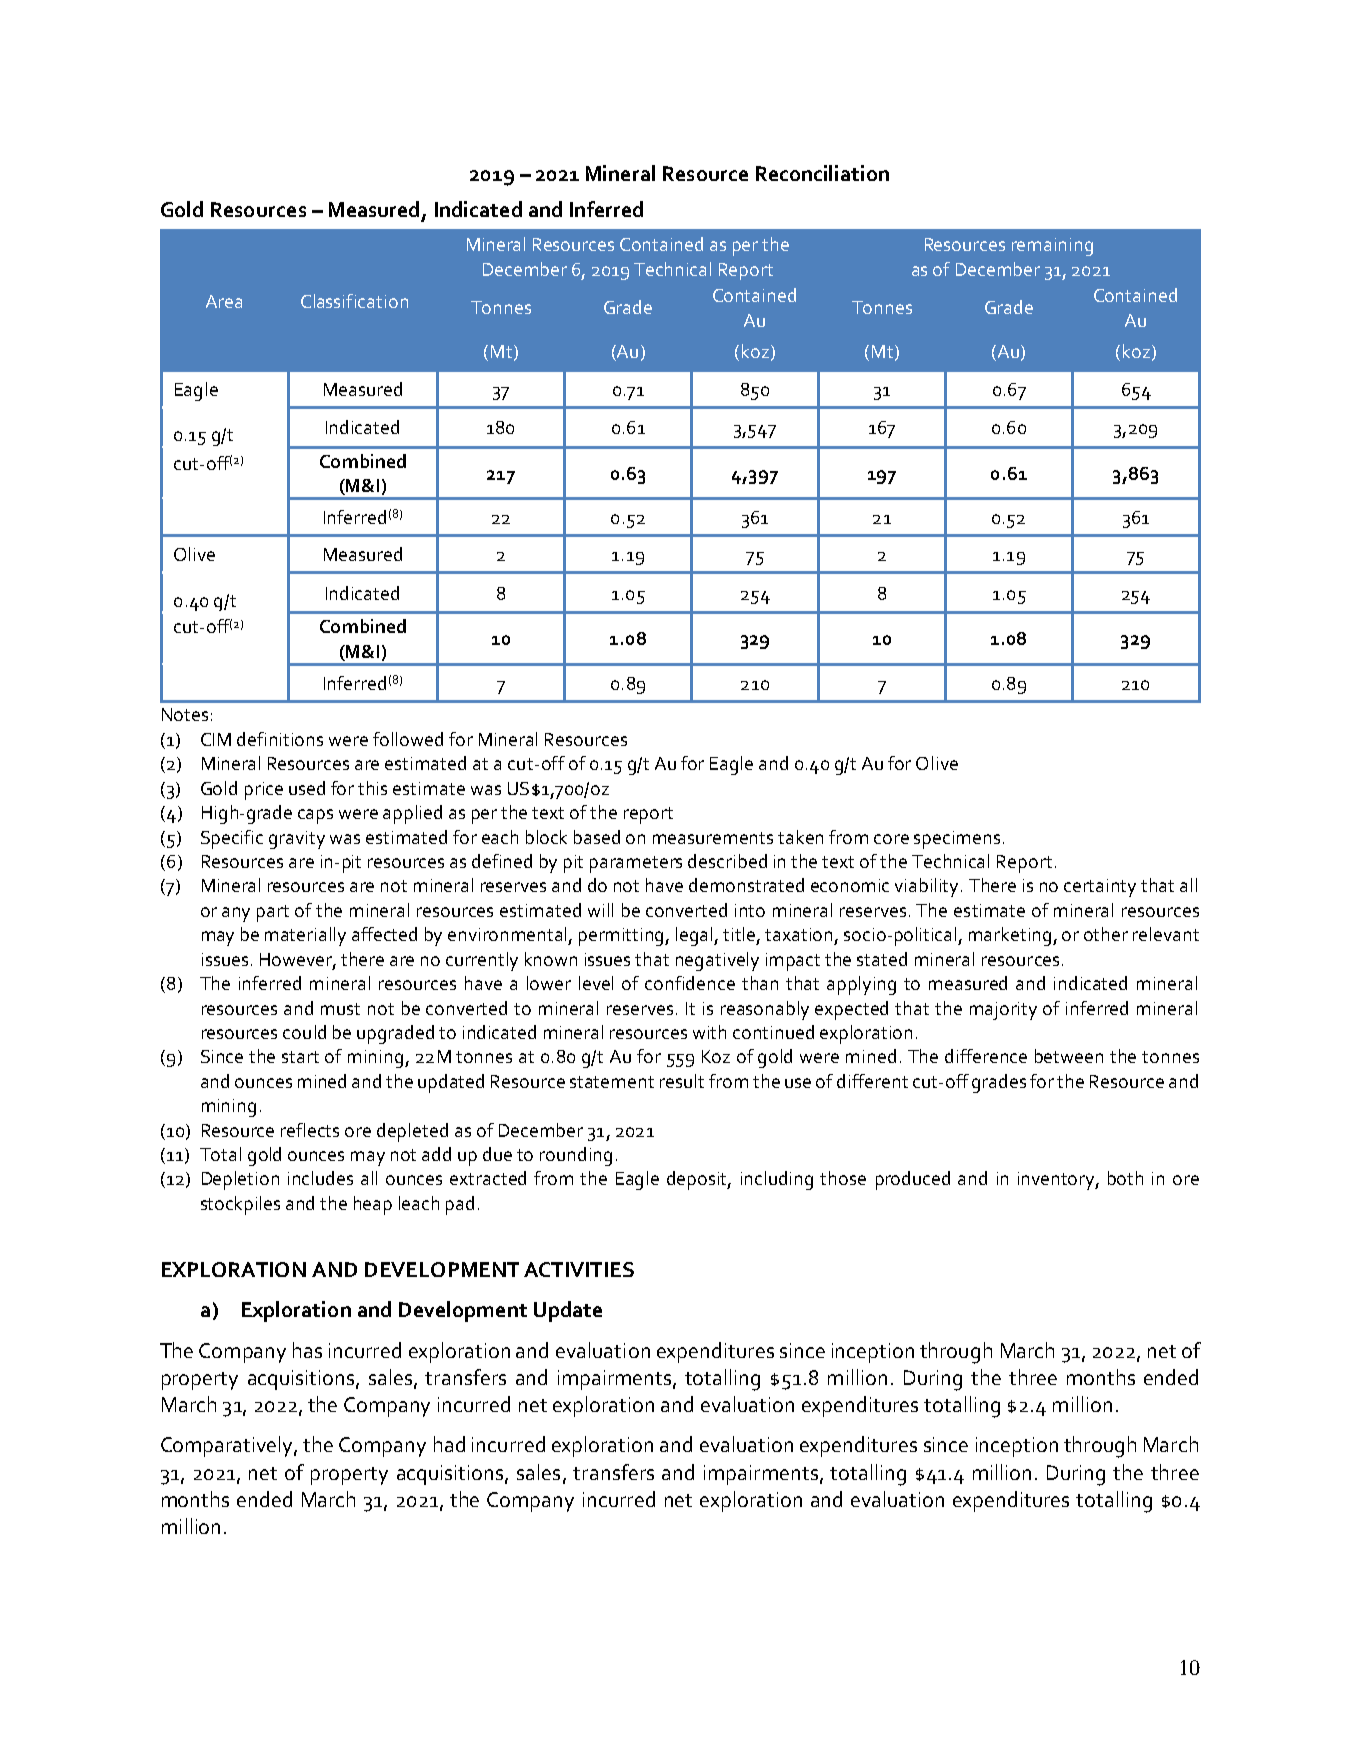 The width and height of the page is (1360, 1760). Describe the element at coordinates (822, 173) in the page. I see `Reconciliation` at that location.
